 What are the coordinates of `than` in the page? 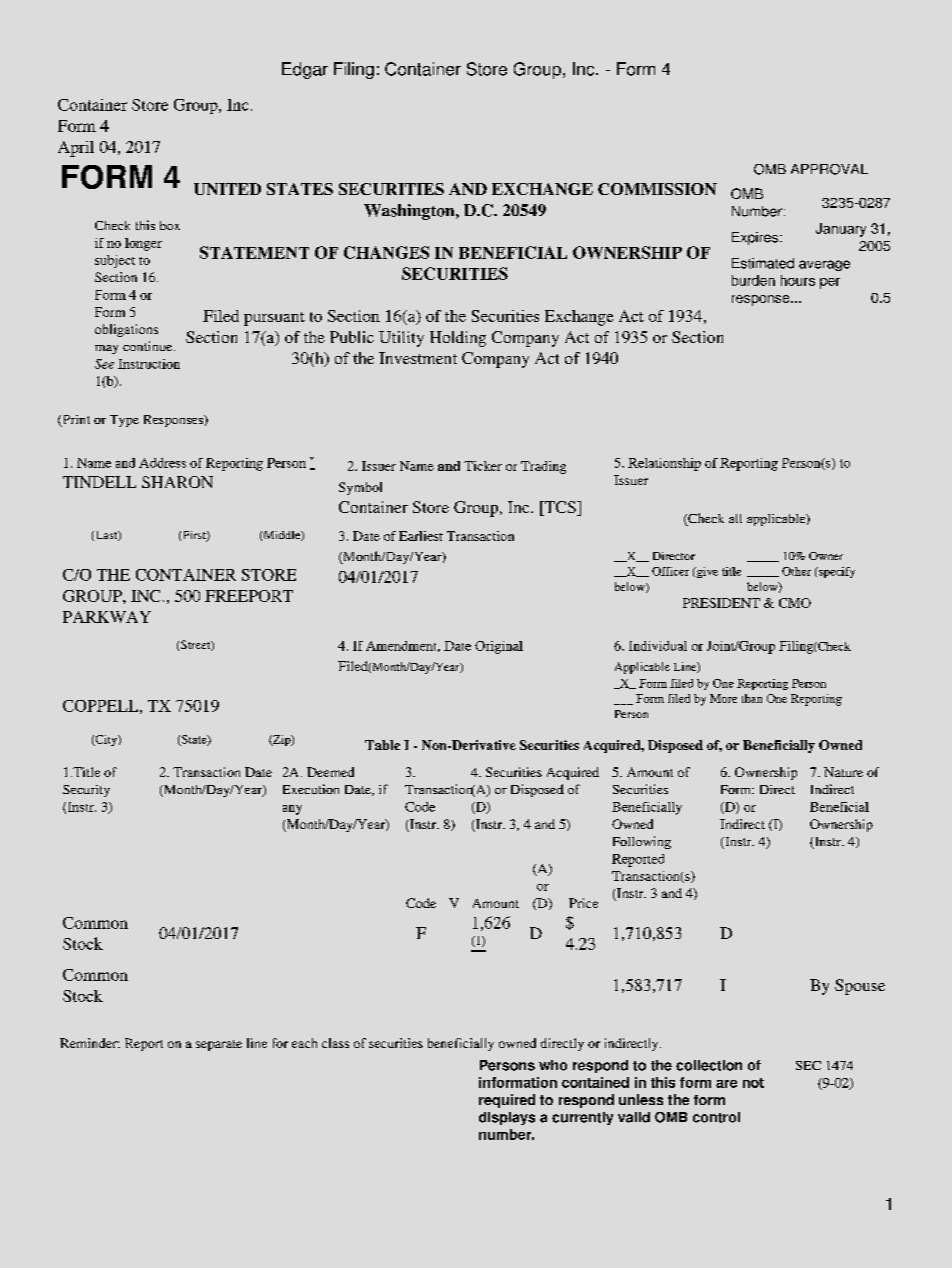 It's located at (752, 698).
